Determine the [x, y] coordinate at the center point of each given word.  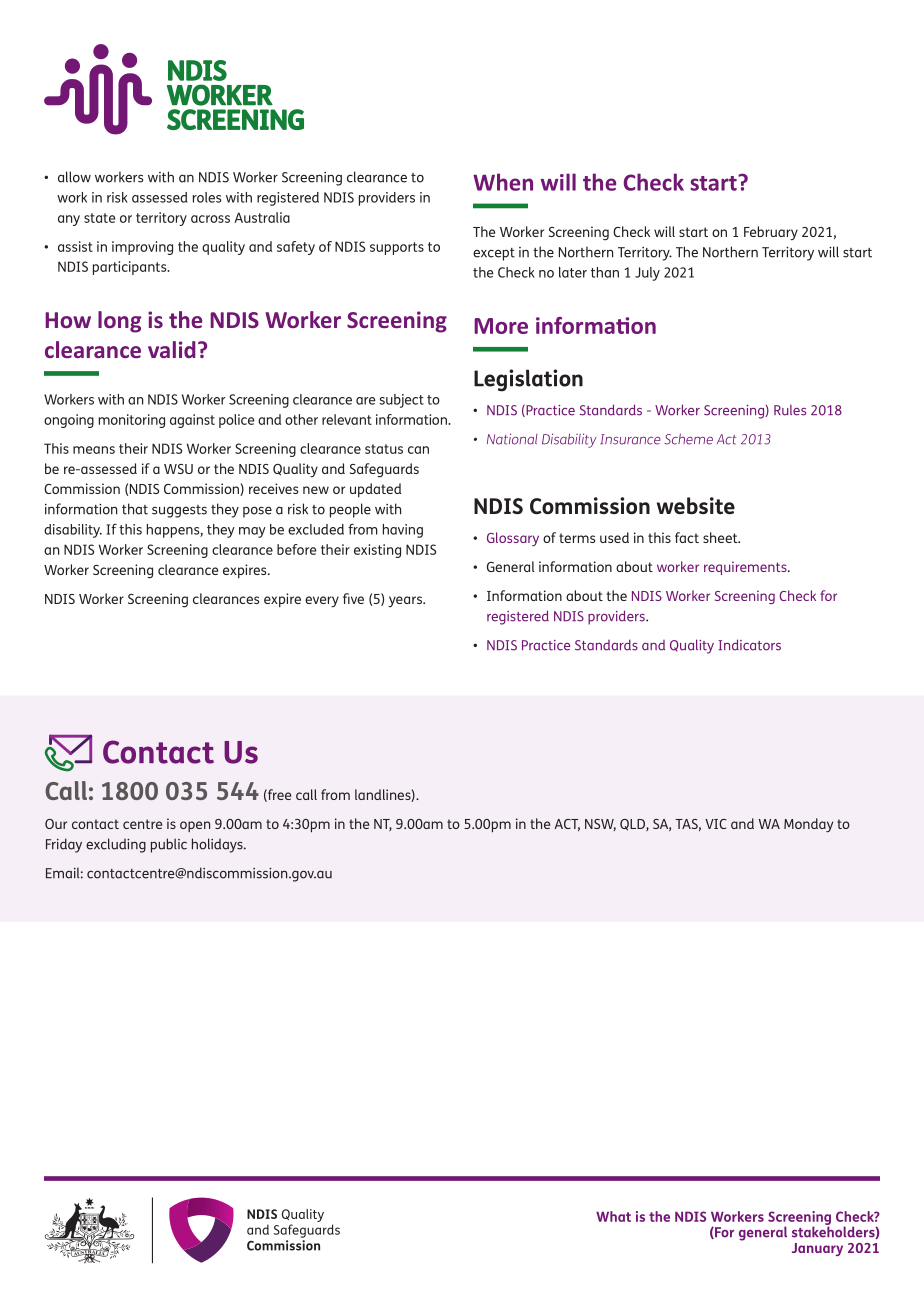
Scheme [688, 439]
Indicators [749, 645]
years [406, 602]
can [418, 450]
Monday [808, 825]
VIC [716, 824]
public [169, 845]
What [613, 1216]
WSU [178, 469]
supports [397, 248]
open [195, 826]
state [99, 218]
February [771, 233]
